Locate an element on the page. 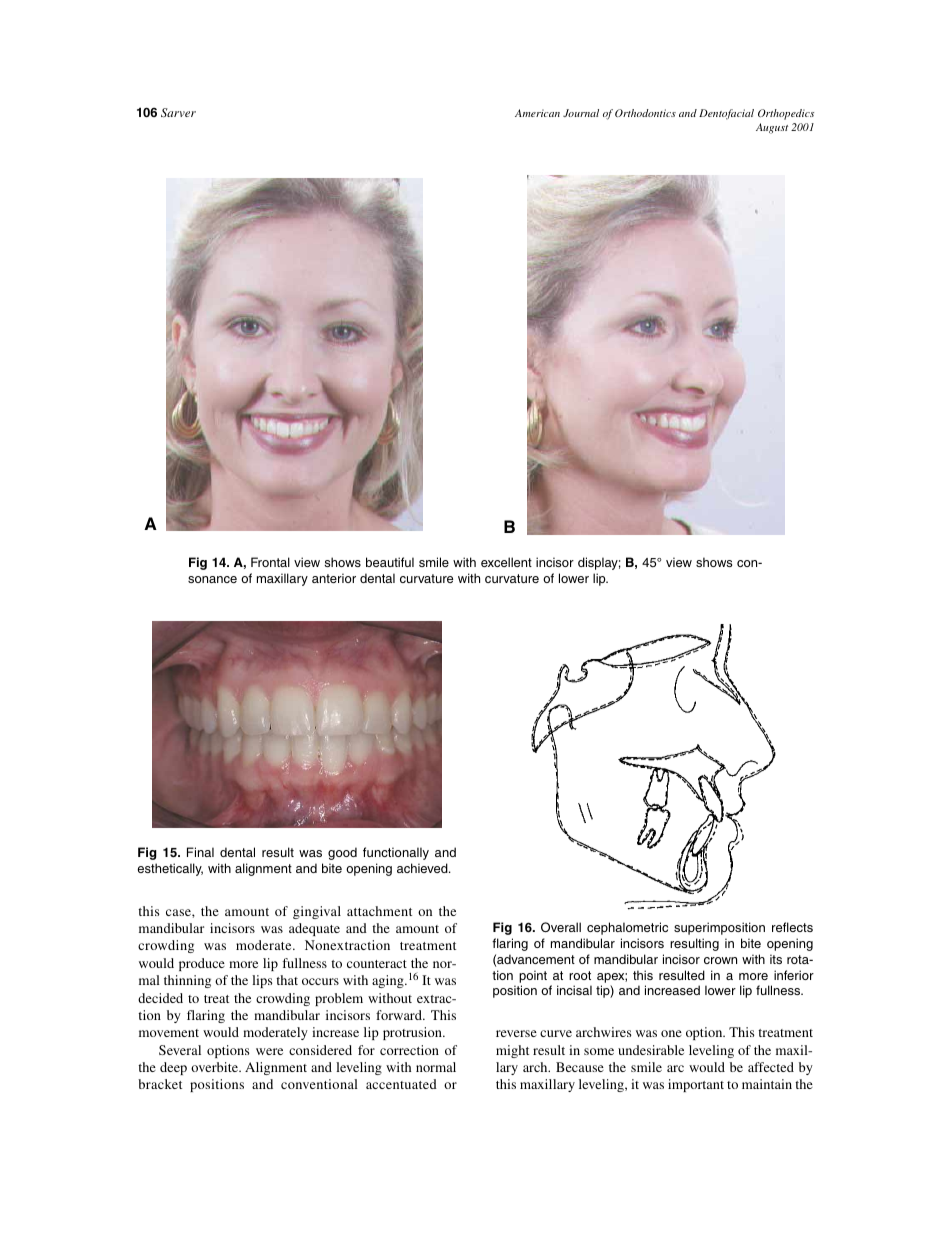 Image resolution: width=952 pixels, height=1239 pixels. beautiful is located at coordinates (390, 562).
